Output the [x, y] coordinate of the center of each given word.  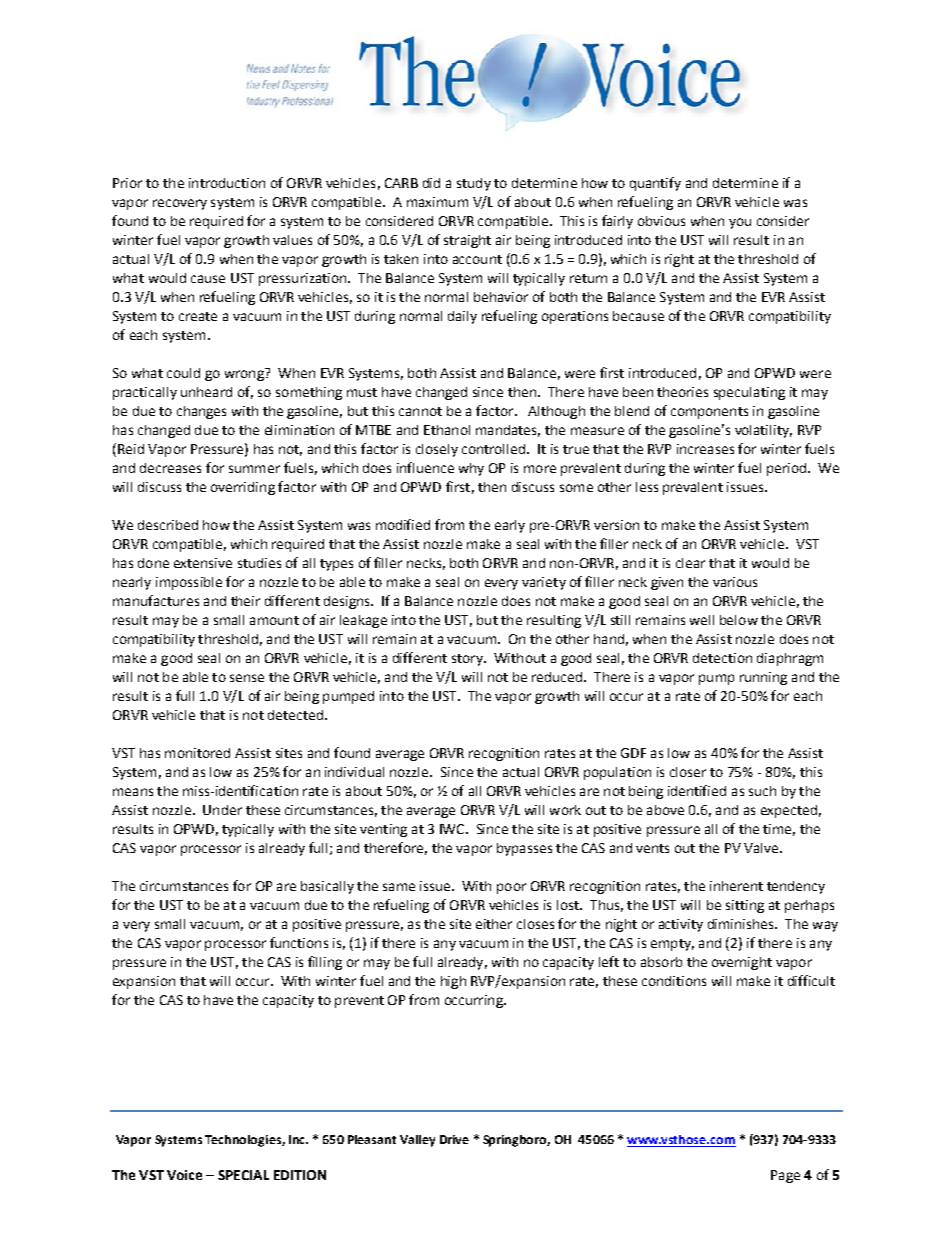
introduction [227, 183]
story [468, 660]
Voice [184, 1175]
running [763, 678]
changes [201, 412]
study [474, 184]
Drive [454, 1139]
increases [705, 449]
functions [299, 942]
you [740, 223]
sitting [745, 906]
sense [247, 678]
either [494, 924]
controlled [495, 449]
